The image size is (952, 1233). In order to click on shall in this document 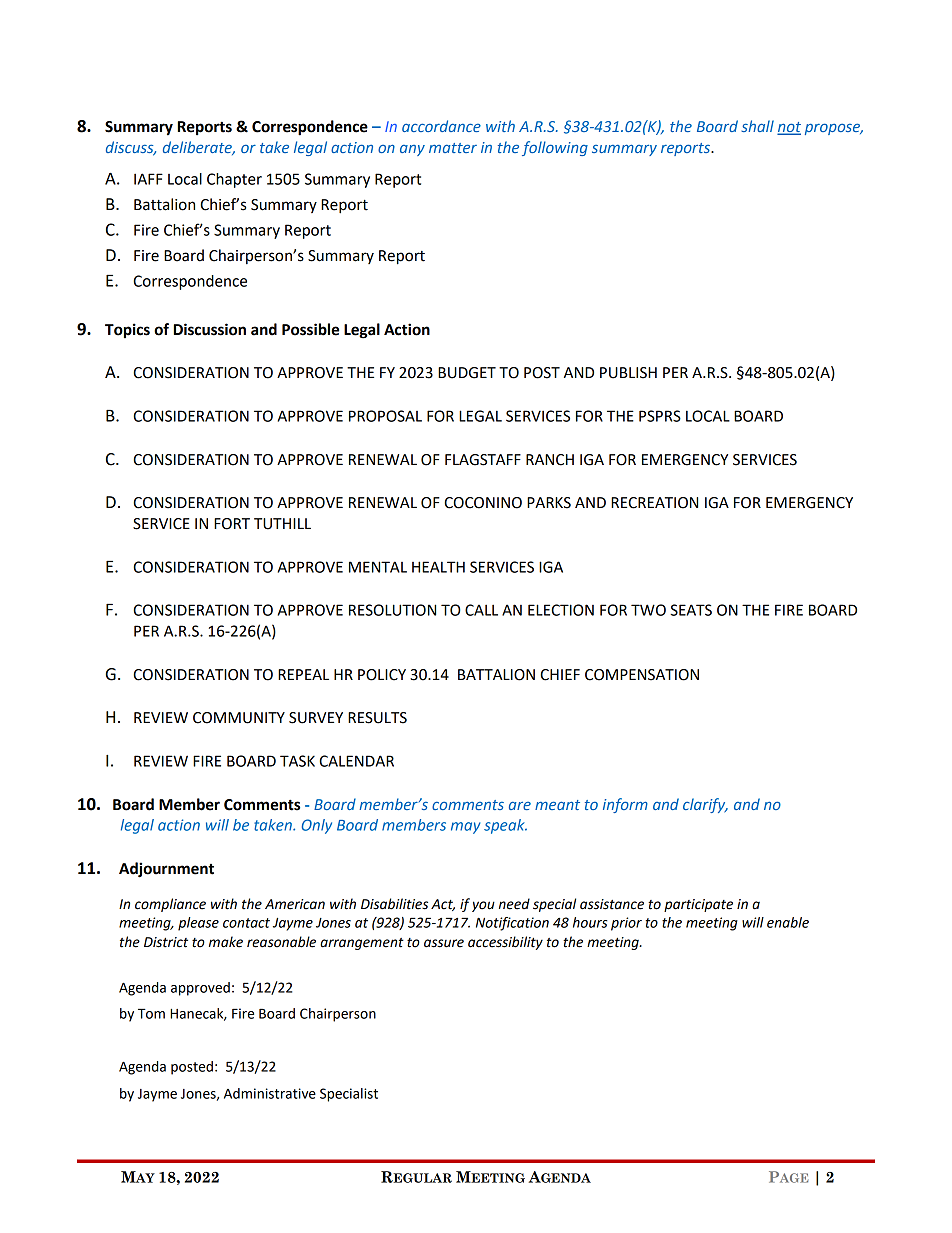, I will do `click(757, 126)`.
